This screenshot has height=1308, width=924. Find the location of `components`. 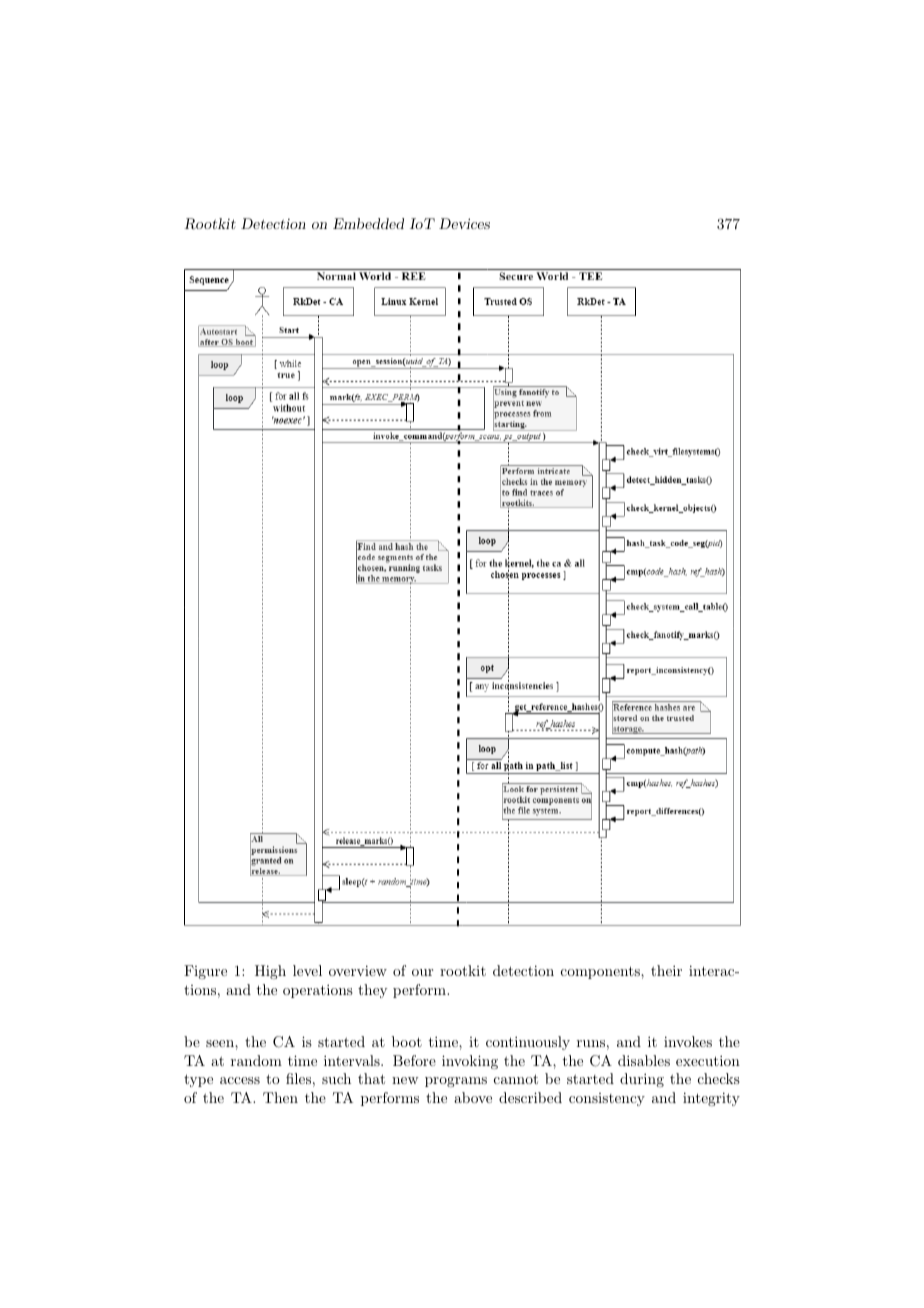

components is located at coordinates (601, 972).
